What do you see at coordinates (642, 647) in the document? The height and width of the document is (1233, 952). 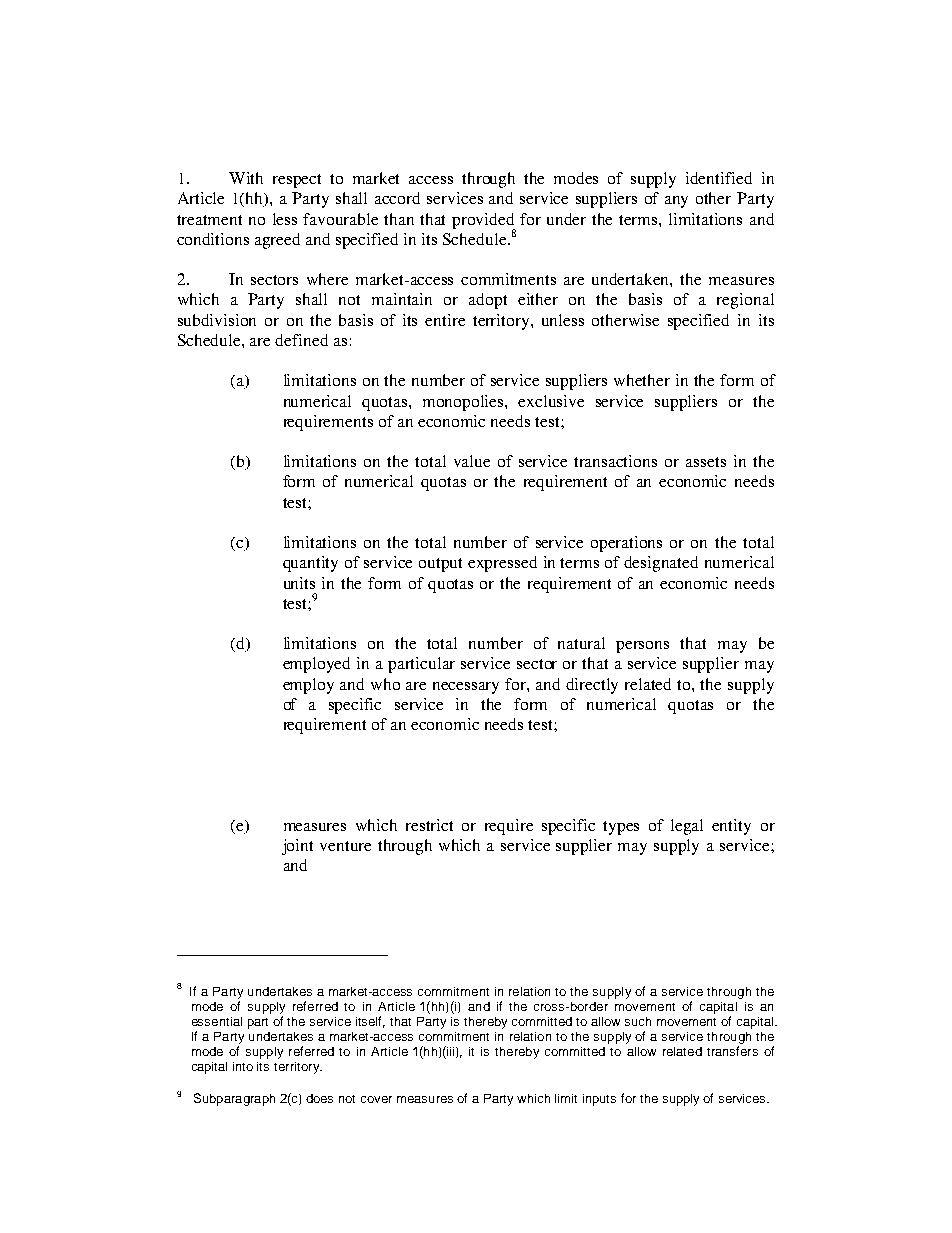 I see `persons` at bounding box center [642, 647].
